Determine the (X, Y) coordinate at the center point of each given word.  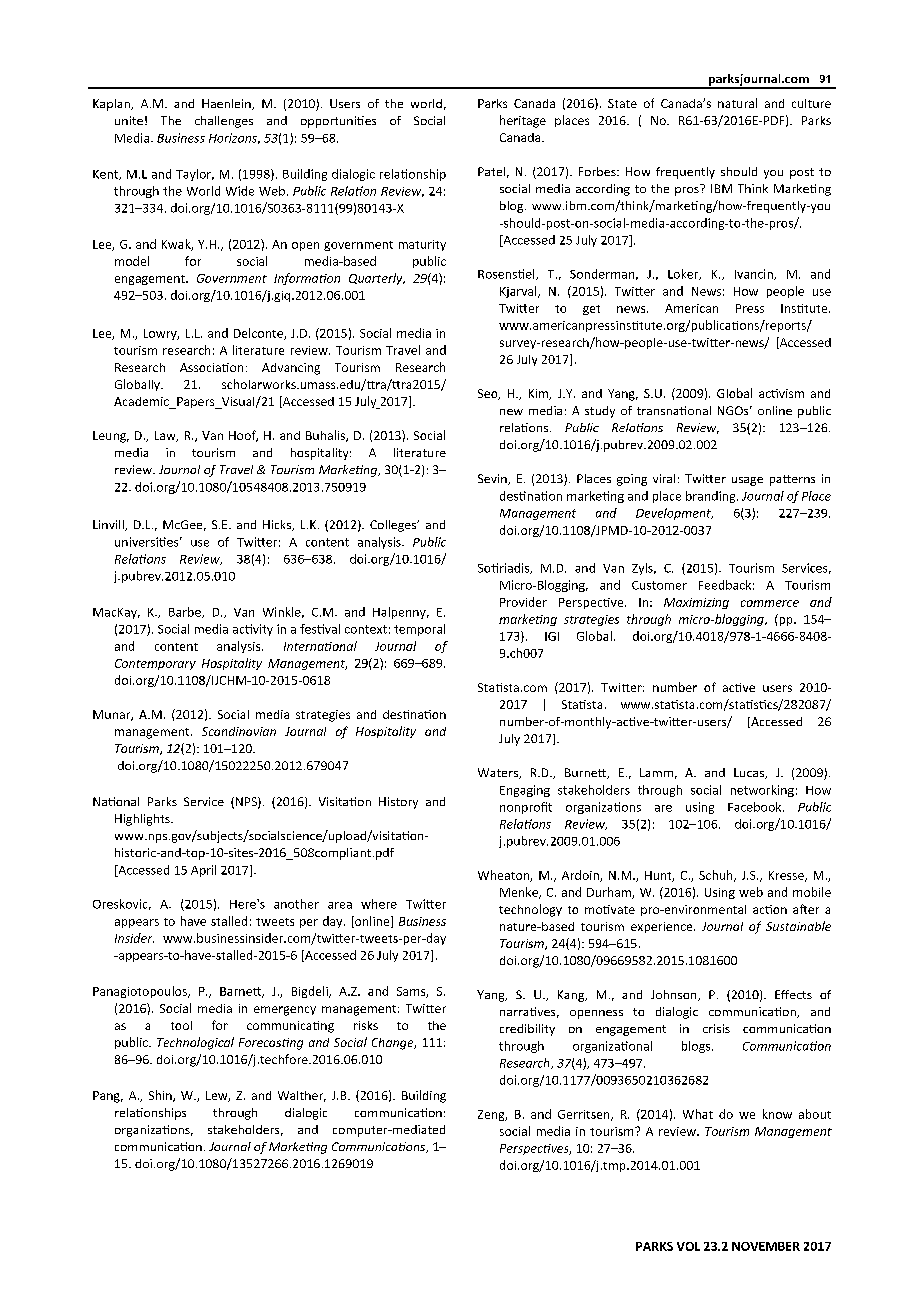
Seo (489, 394)
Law (166, 436)
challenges (224, 122)
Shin (161, 1096)
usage (747, 481)
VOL (688, 1246)
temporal (419, 630)
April (203, 871)
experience (663, 927)
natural (737, 103)
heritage (523, 121)
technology (530, 910)
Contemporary (155, 664)
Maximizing (696, 603)
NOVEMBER (766, 1246)
